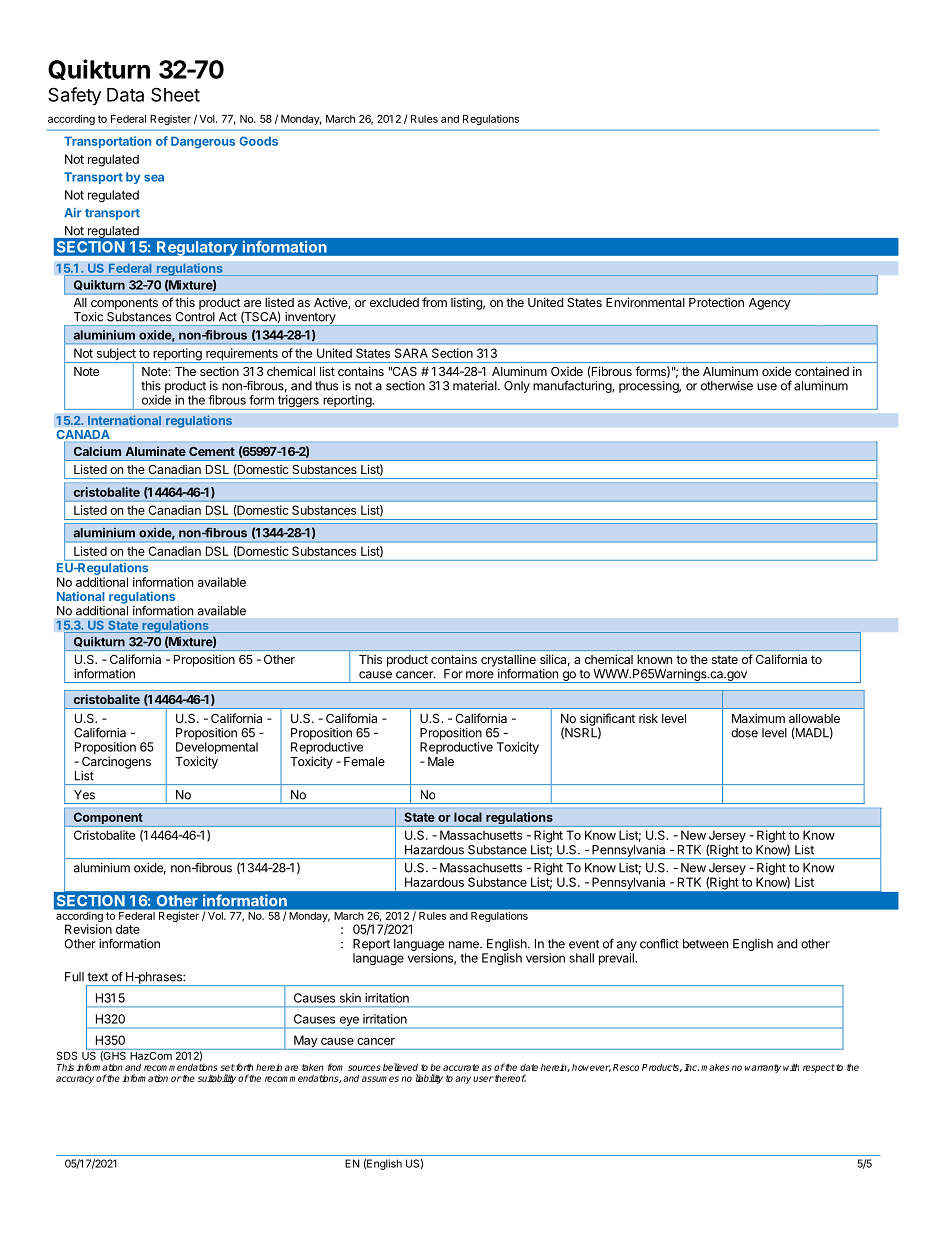  Describe the element at coordinates (716, 302) in the page. I see `Protection` at that location.
